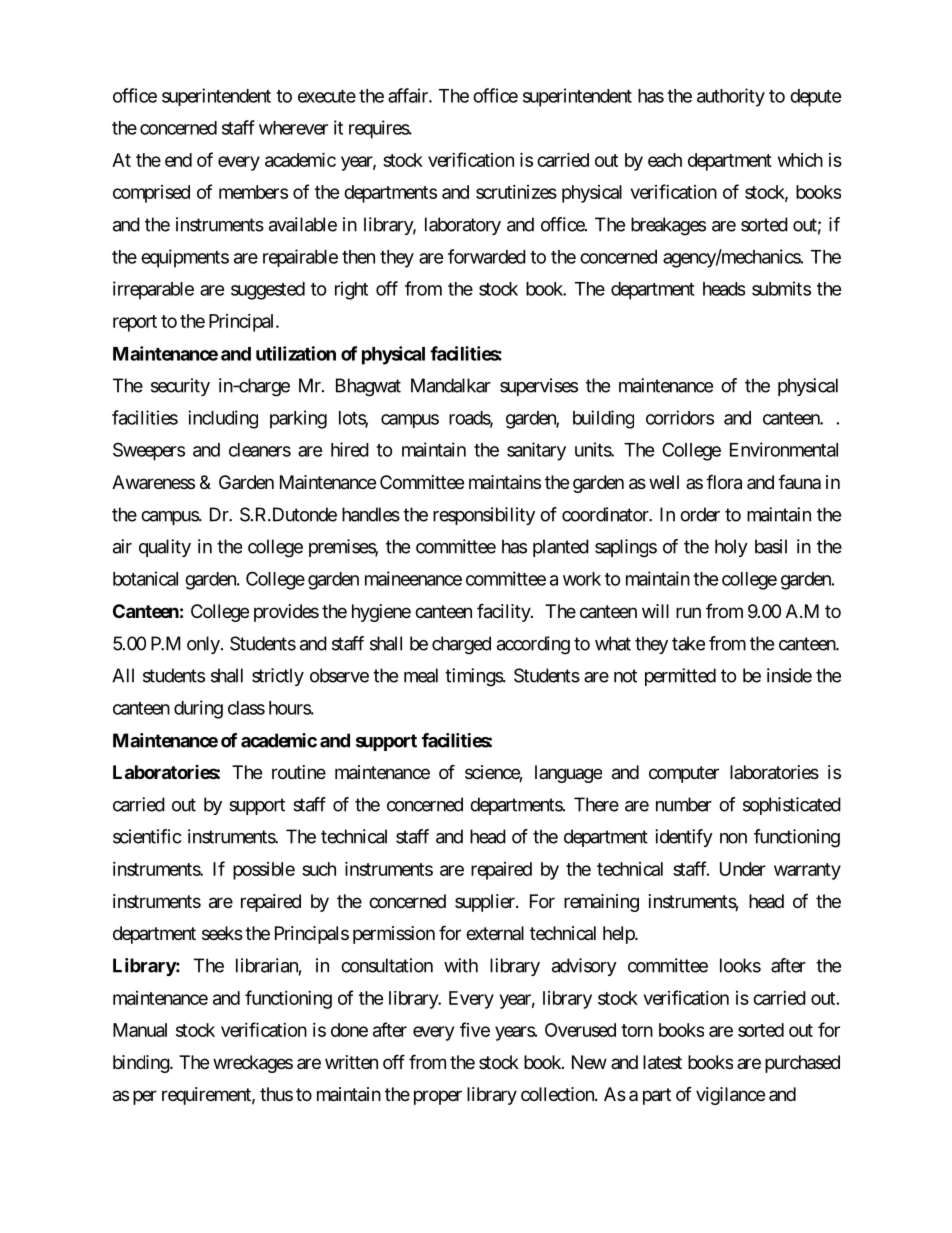 This screenshot has height=1233, width=952. What do you see at coordinates (688, 612) in the screenshot?
I see `run` at bounding box center [688, 612].
